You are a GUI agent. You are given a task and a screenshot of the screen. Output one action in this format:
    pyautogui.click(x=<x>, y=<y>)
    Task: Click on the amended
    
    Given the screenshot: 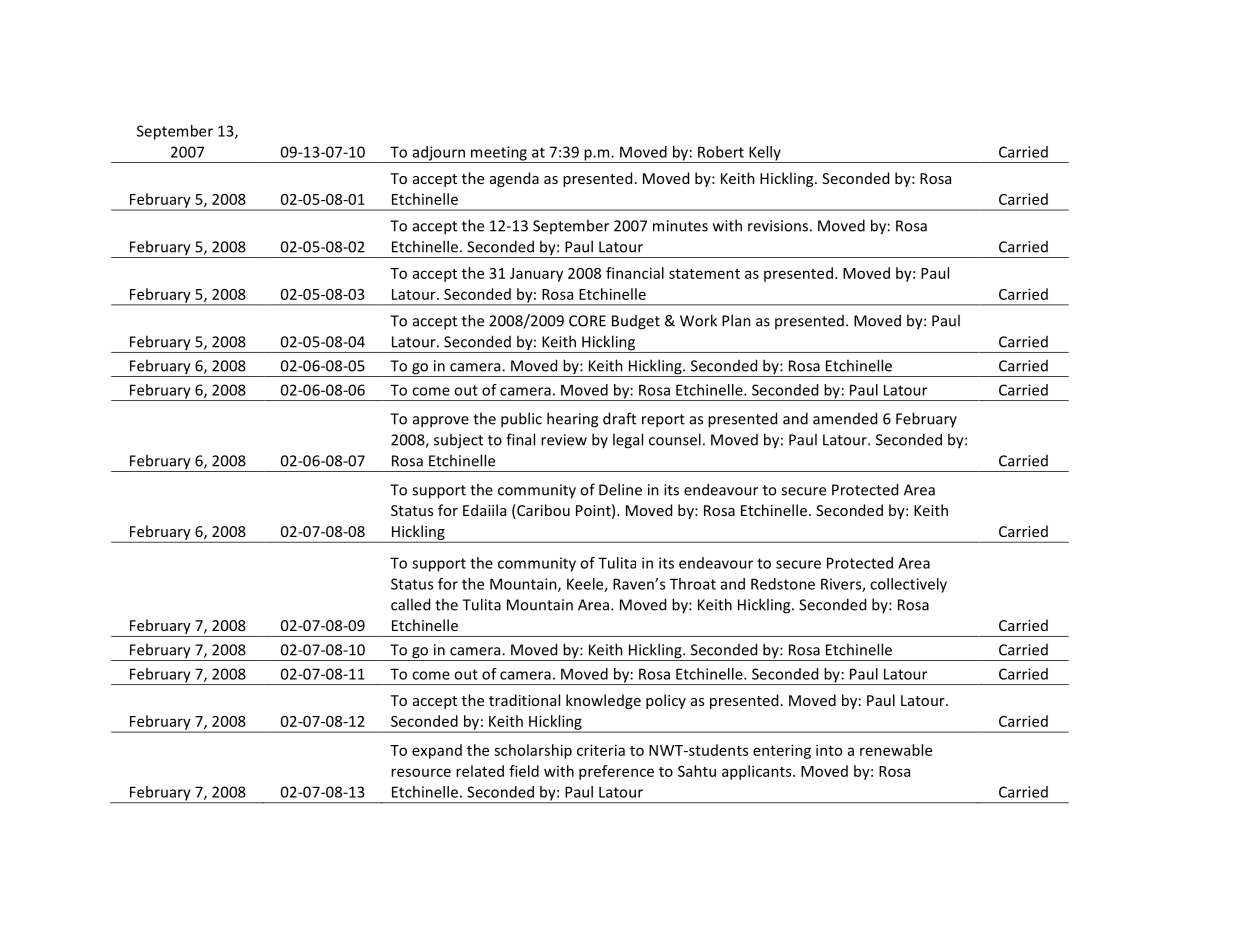 What is the action you would take?
    pyautogui.click(x=845, y=418)
